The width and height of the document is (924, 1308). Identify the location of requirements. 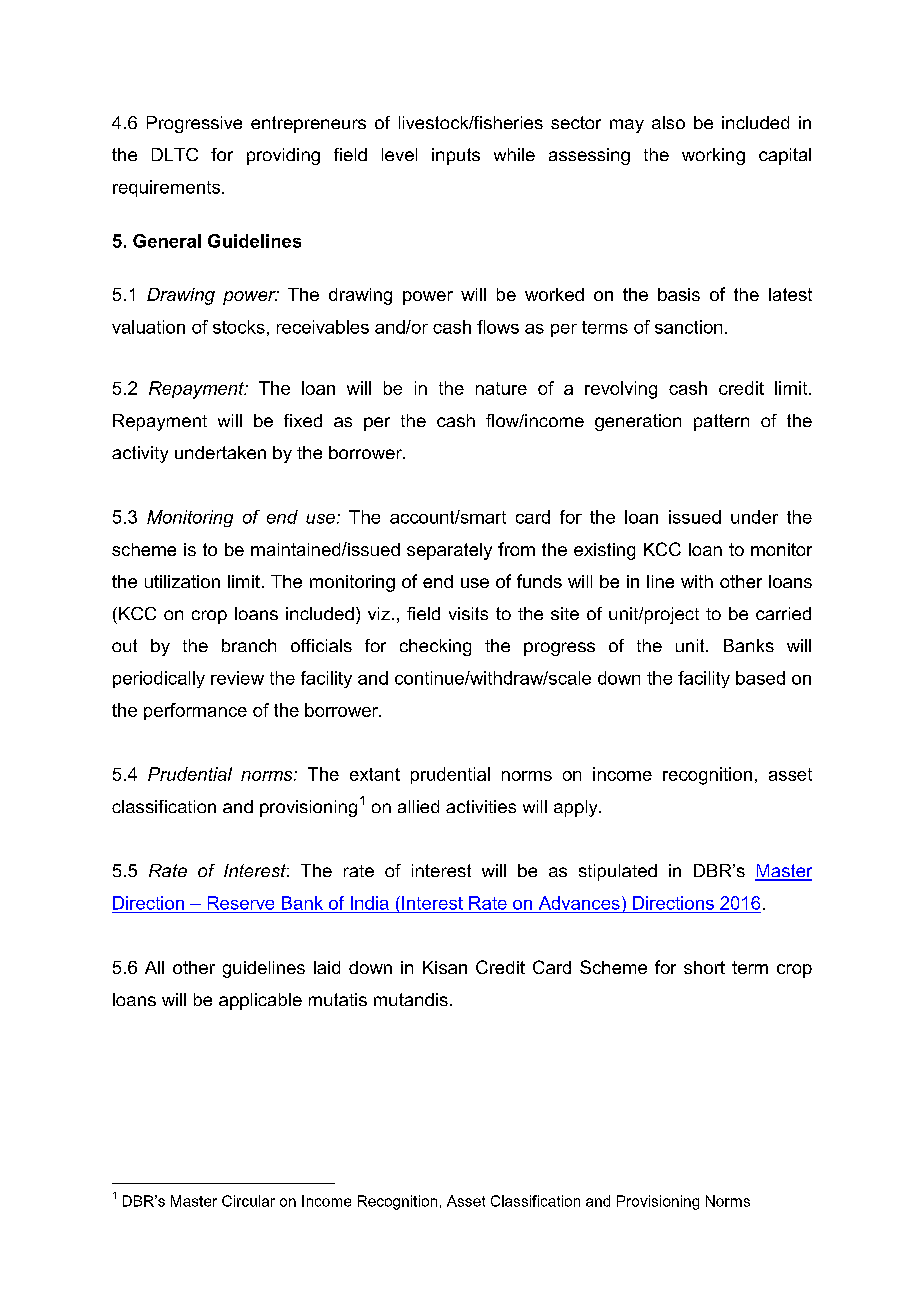
(166, 188).
